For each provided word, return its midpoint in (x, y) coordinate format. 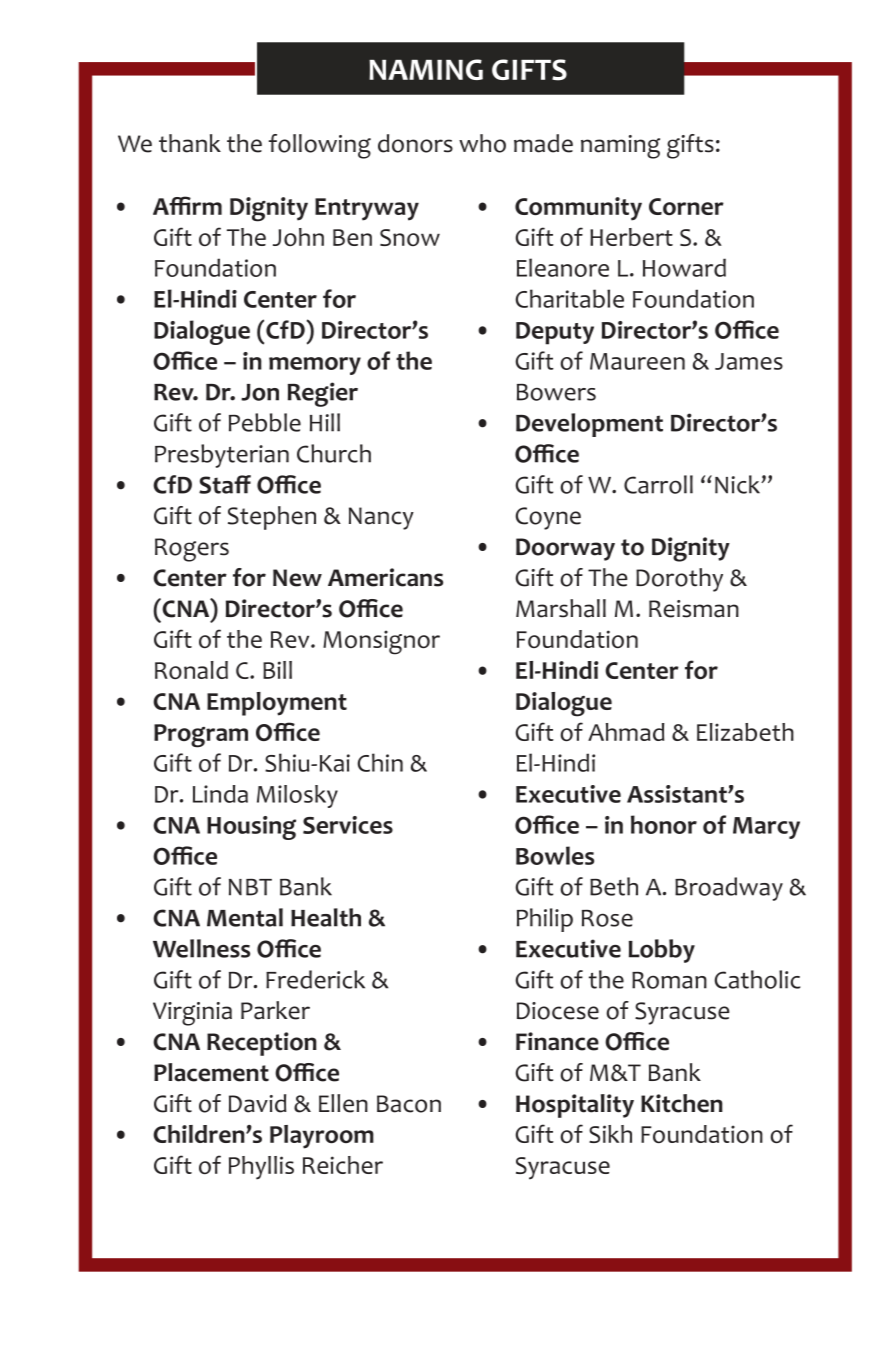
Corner (686, 206)
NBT (250, 887)
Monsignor (381, 642)
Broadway (729, 889)
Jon (260, 392)
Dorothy (679, 580)
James (749, 361)
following (320, 146)
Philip (545, 920)
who (482, 143)
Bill (277, 670)
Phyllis (261, 1168)
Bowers (556, 392)
